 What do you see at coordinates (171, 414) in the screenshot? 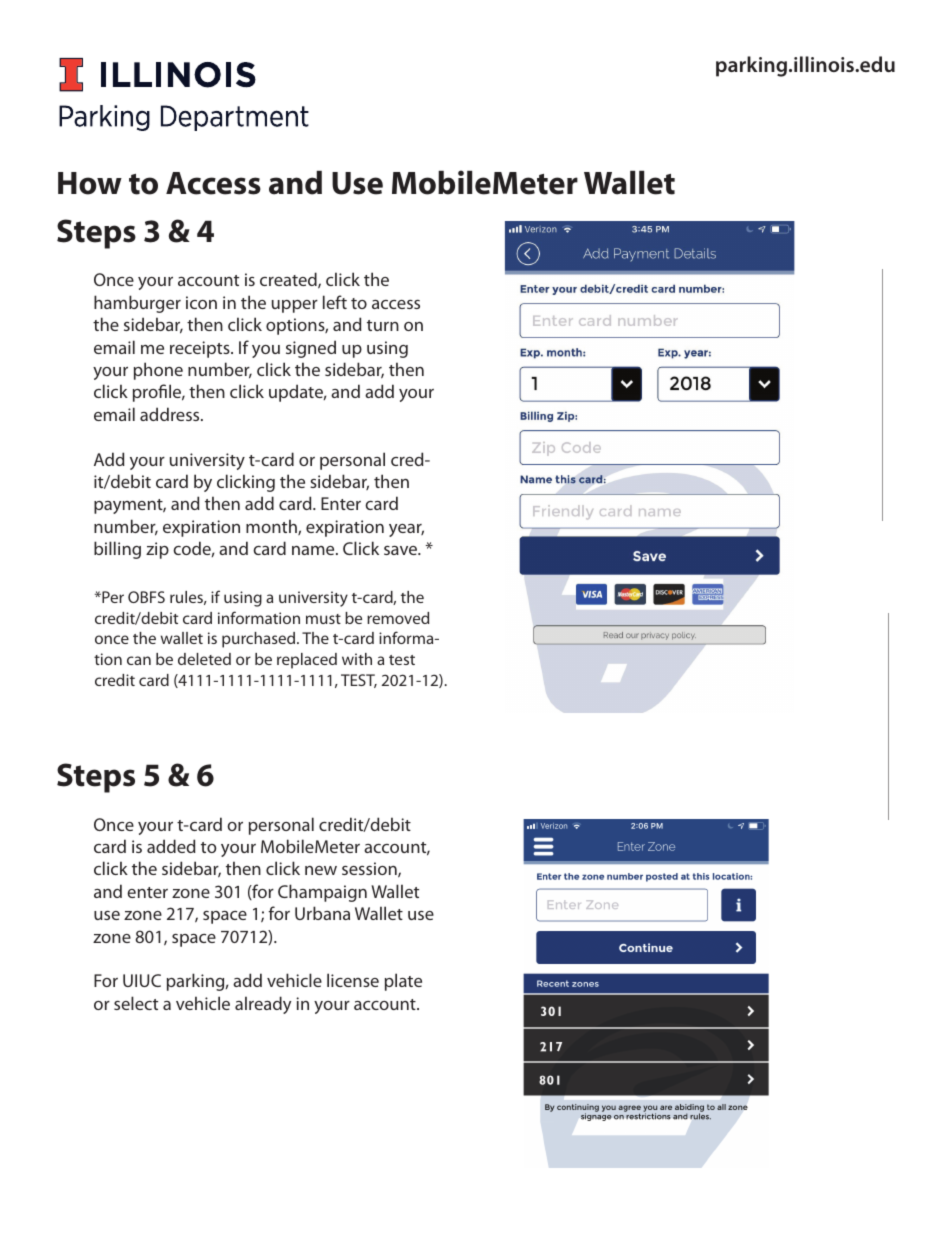
I see `address` at bounding box center [171, 414].
